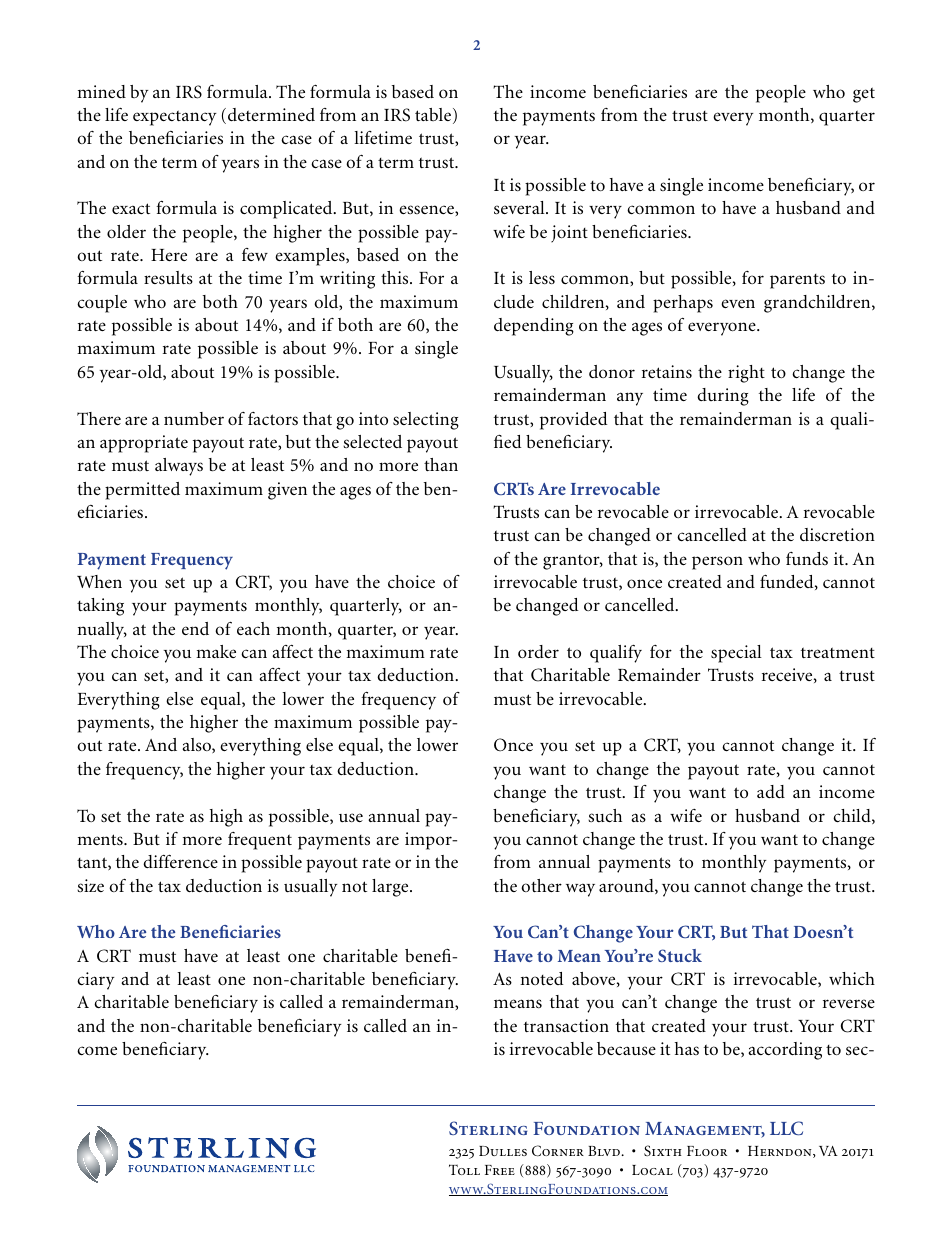 The image size is (952, 1233). What do you see at coordinates (771, 791) in the document?
I see `add` at bounding box center [771, 791].
